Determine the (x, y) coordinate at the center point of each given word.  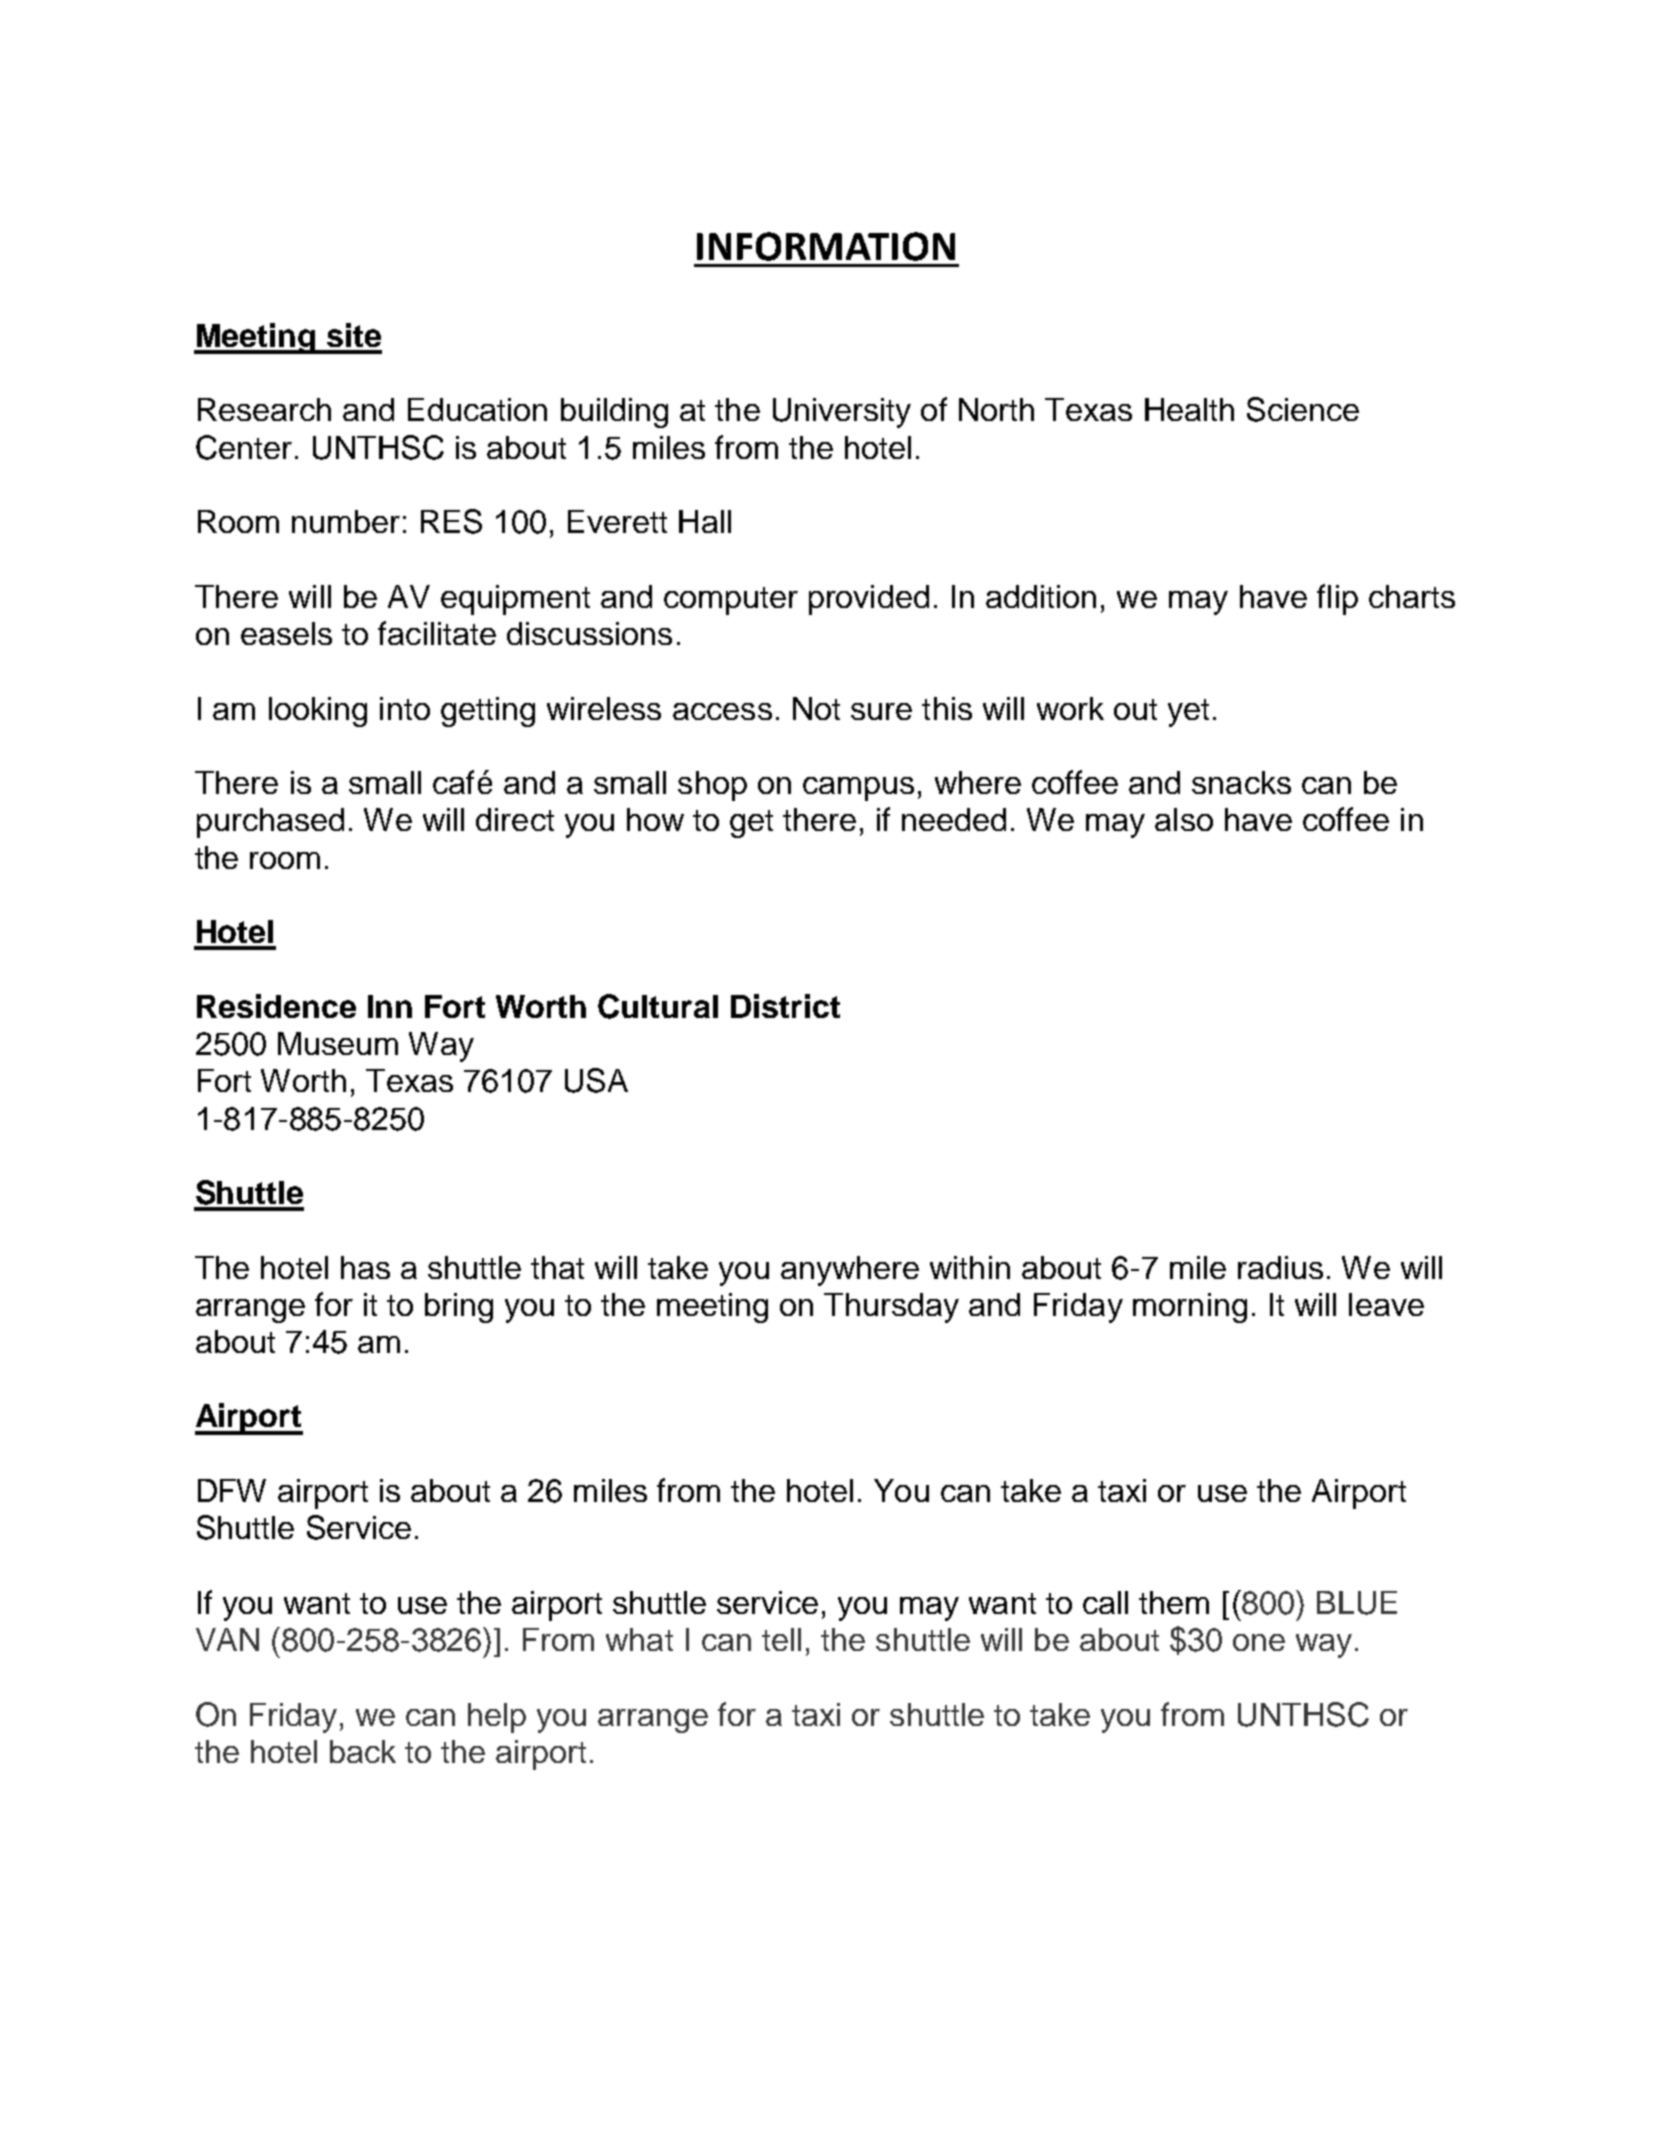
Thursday (891, 1308)
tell (781, 1639)
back (363, 1751)
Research (264, 409)
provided (869, 600)
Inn (390, 1006)
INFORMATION (826, 246)
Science (1303, 409)
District (785, 1006)
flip (1337, 599)
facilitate (437, 633)
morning (1190, 1308)
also (1184, 819)
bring (459, 1308)
